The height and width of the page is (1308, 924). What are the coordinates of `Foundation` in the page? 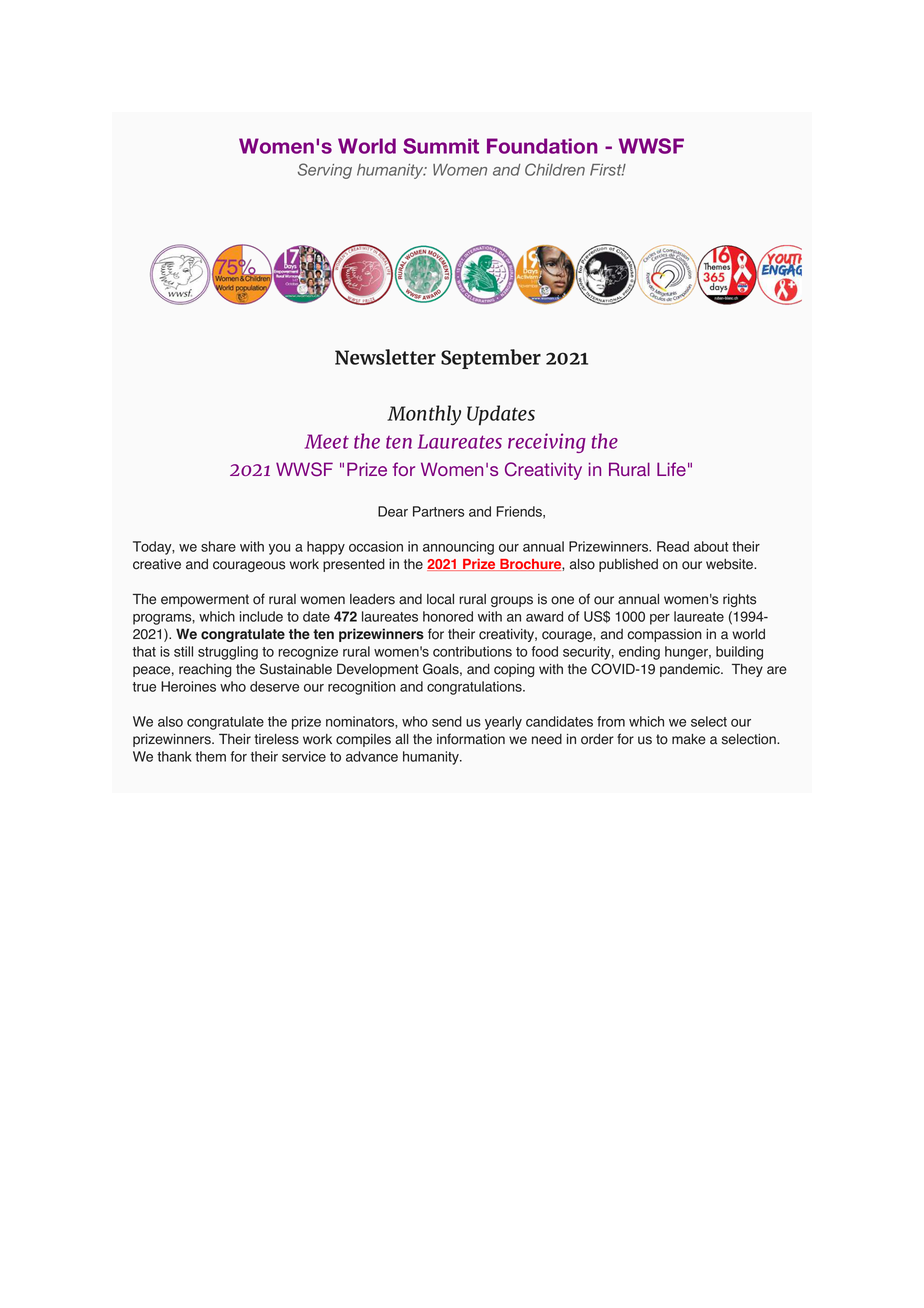 It's located at (542, 146).
